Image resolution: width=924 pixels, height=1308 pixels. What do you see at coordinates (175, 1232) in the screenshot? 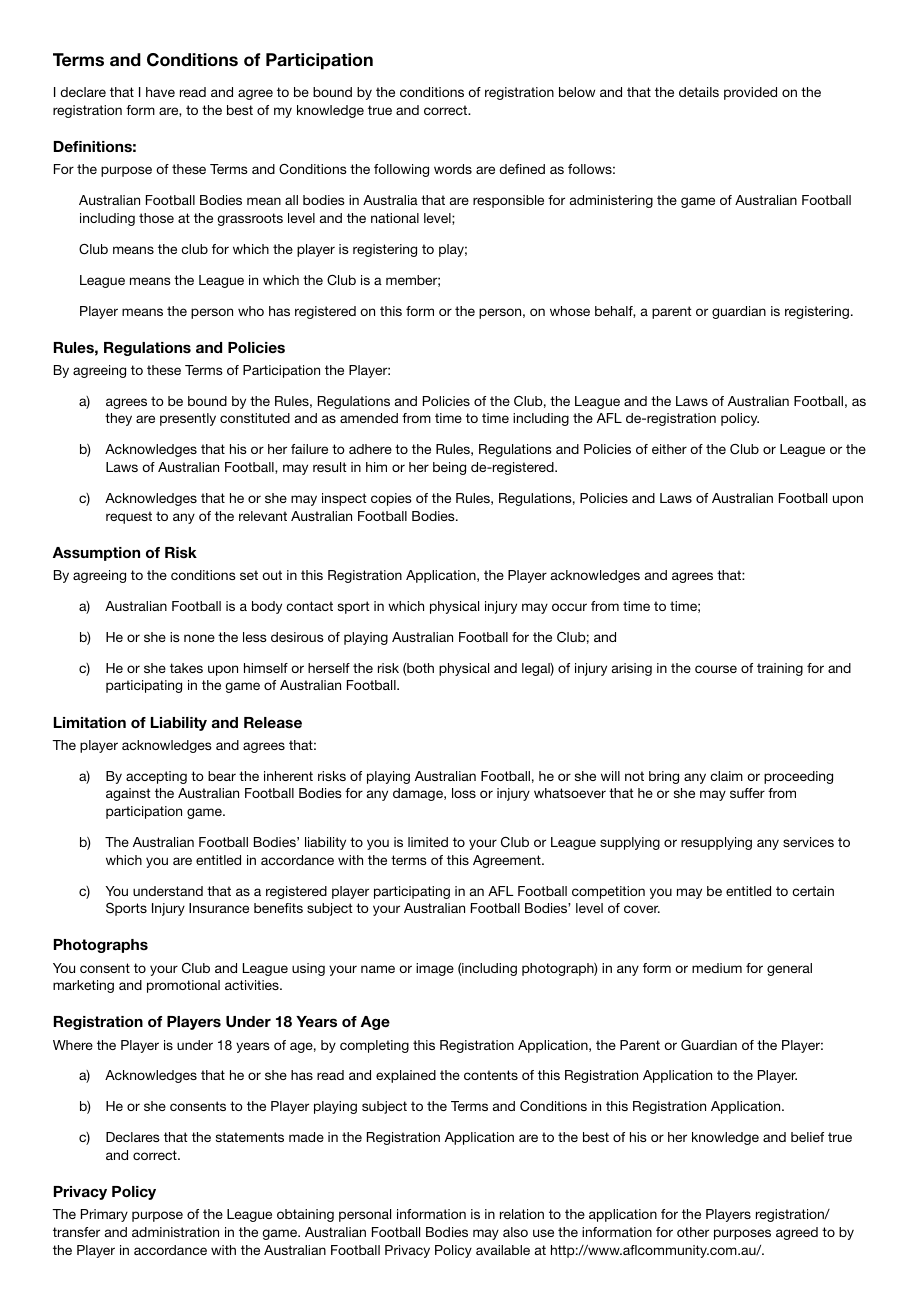
I see `administration` at bounding box center [175, 1232].
